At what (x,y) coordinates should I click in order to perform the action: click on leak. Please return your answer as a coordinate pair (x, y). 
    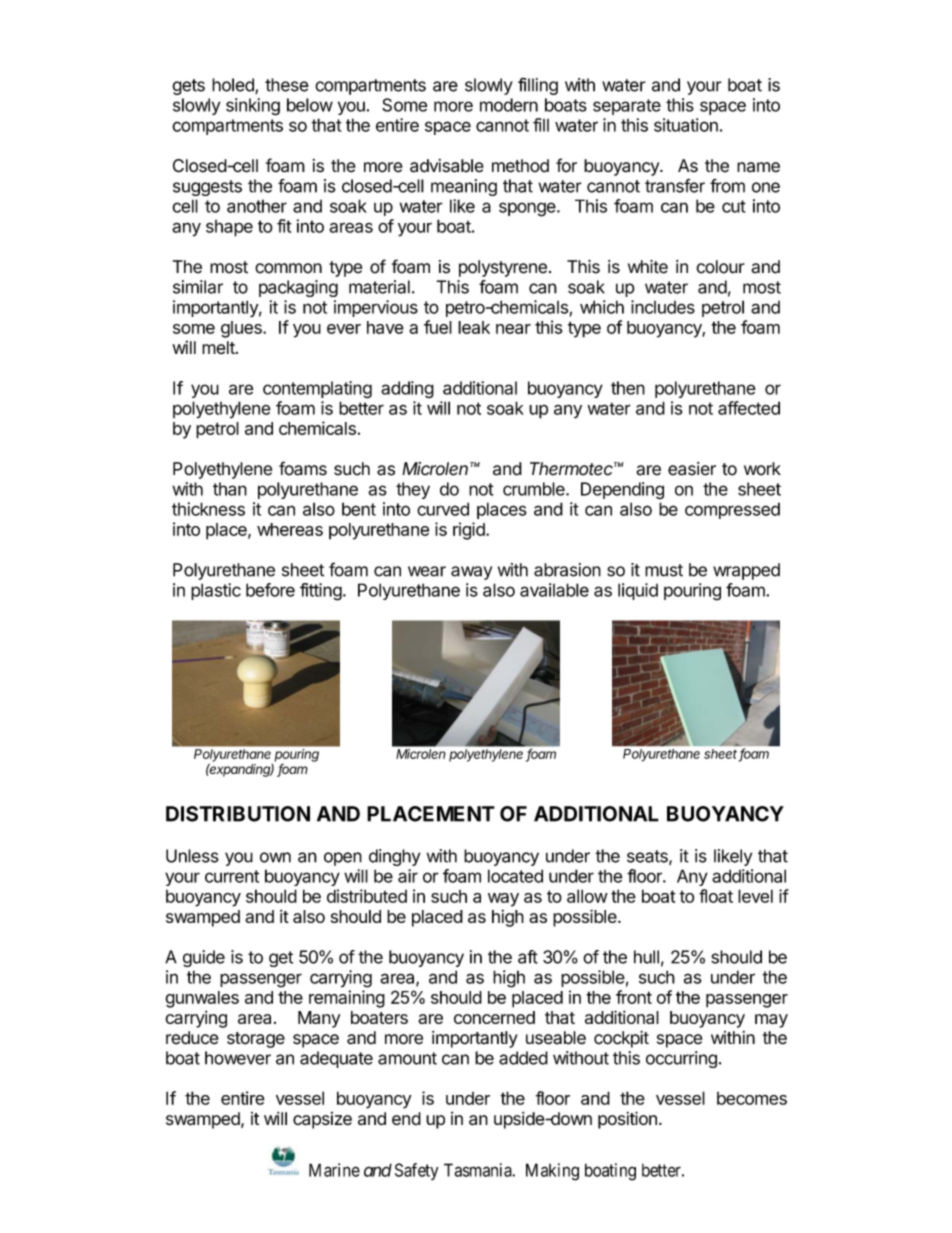
    Looking at the image, I should click on (474, 327).
